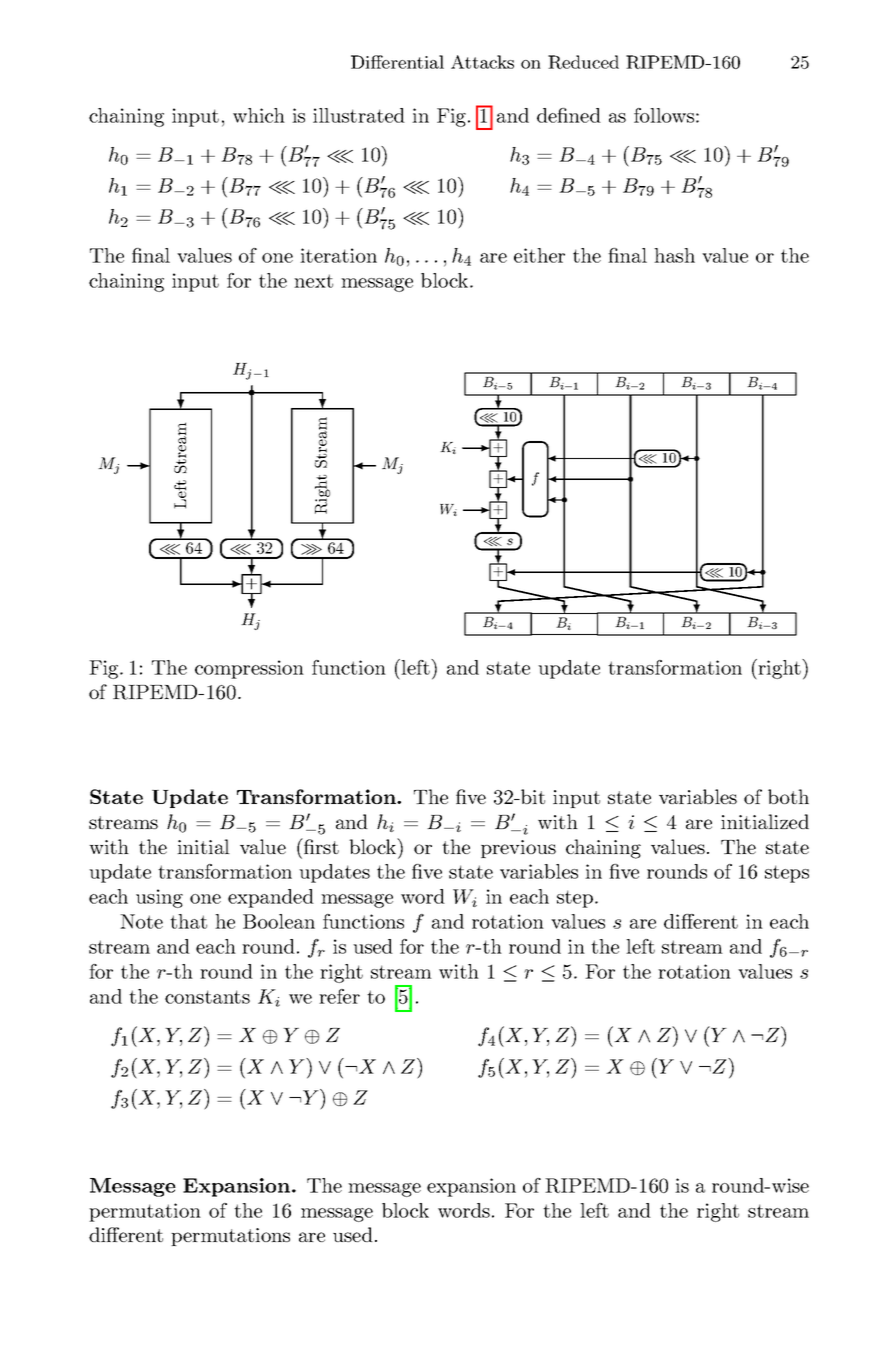  What do you see at coordinates (339, 996) in the document?
I see `refer` at bounding box center [339, 996].
